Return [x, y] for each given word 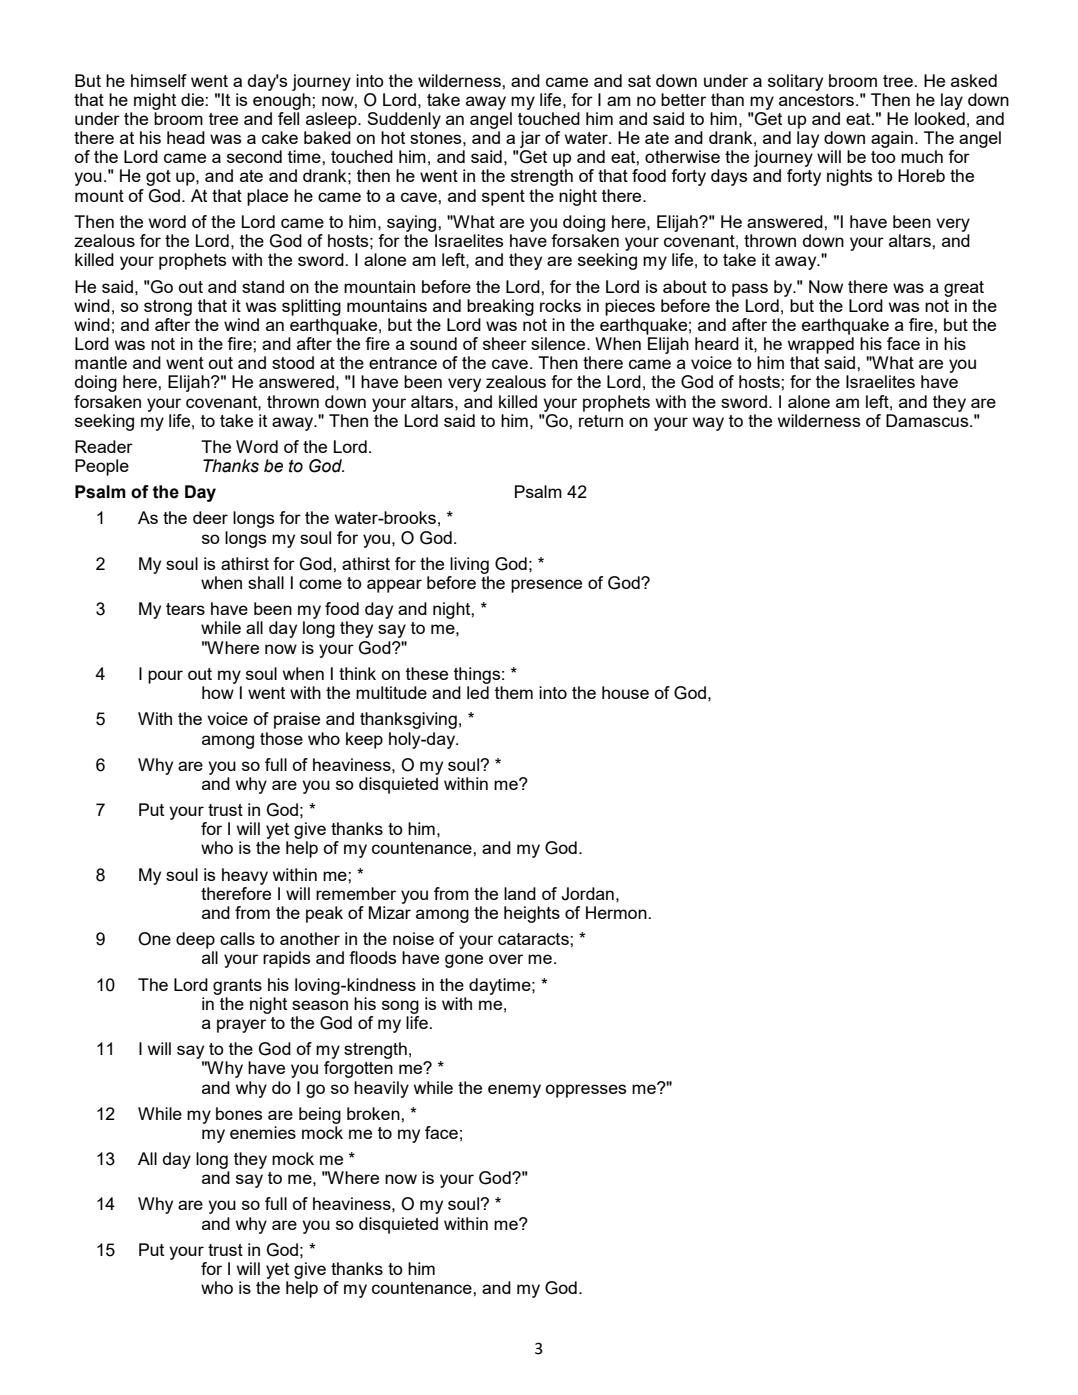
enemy [514, 1091]
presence [546, 586]
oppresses [585, 1091]
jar [530, 139]
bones [239, 1113]
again [892, 139]
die [193, 99]
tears [185, 609]
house [625, 692]
